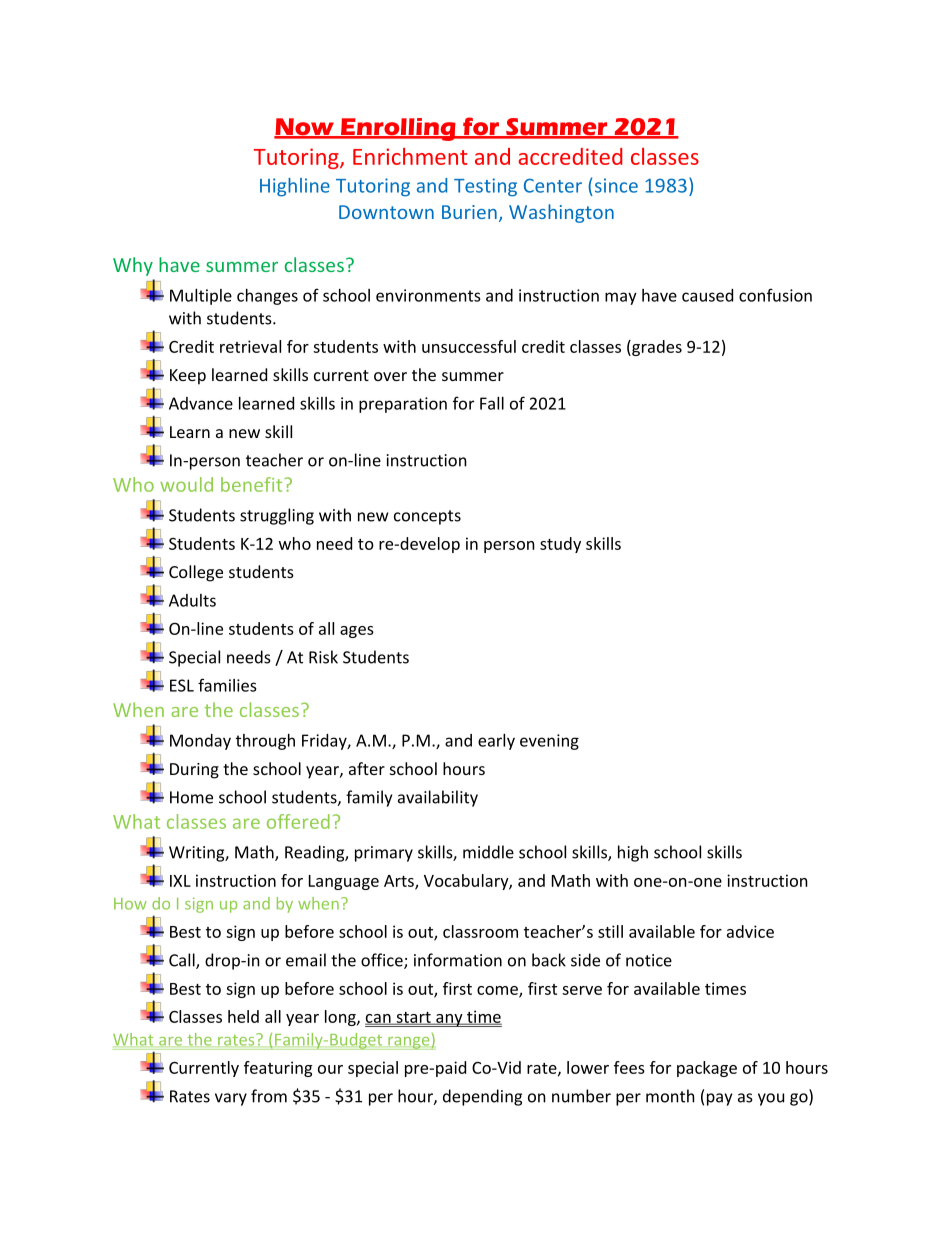  Describe the element at coordinates (305, 128) in the page. I see `Now` at that location.
